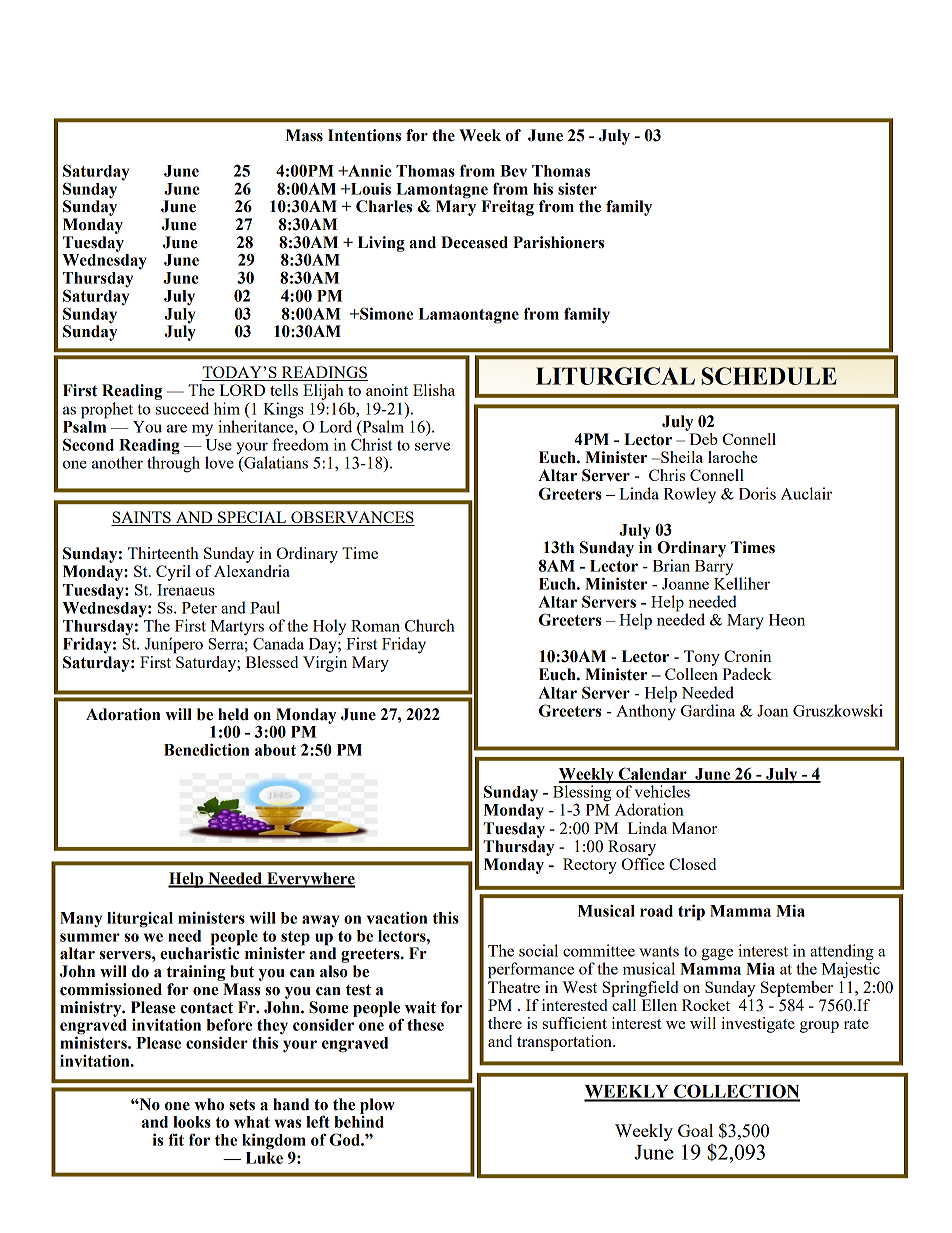  I want to click on Cronin, so click(747, 656).
